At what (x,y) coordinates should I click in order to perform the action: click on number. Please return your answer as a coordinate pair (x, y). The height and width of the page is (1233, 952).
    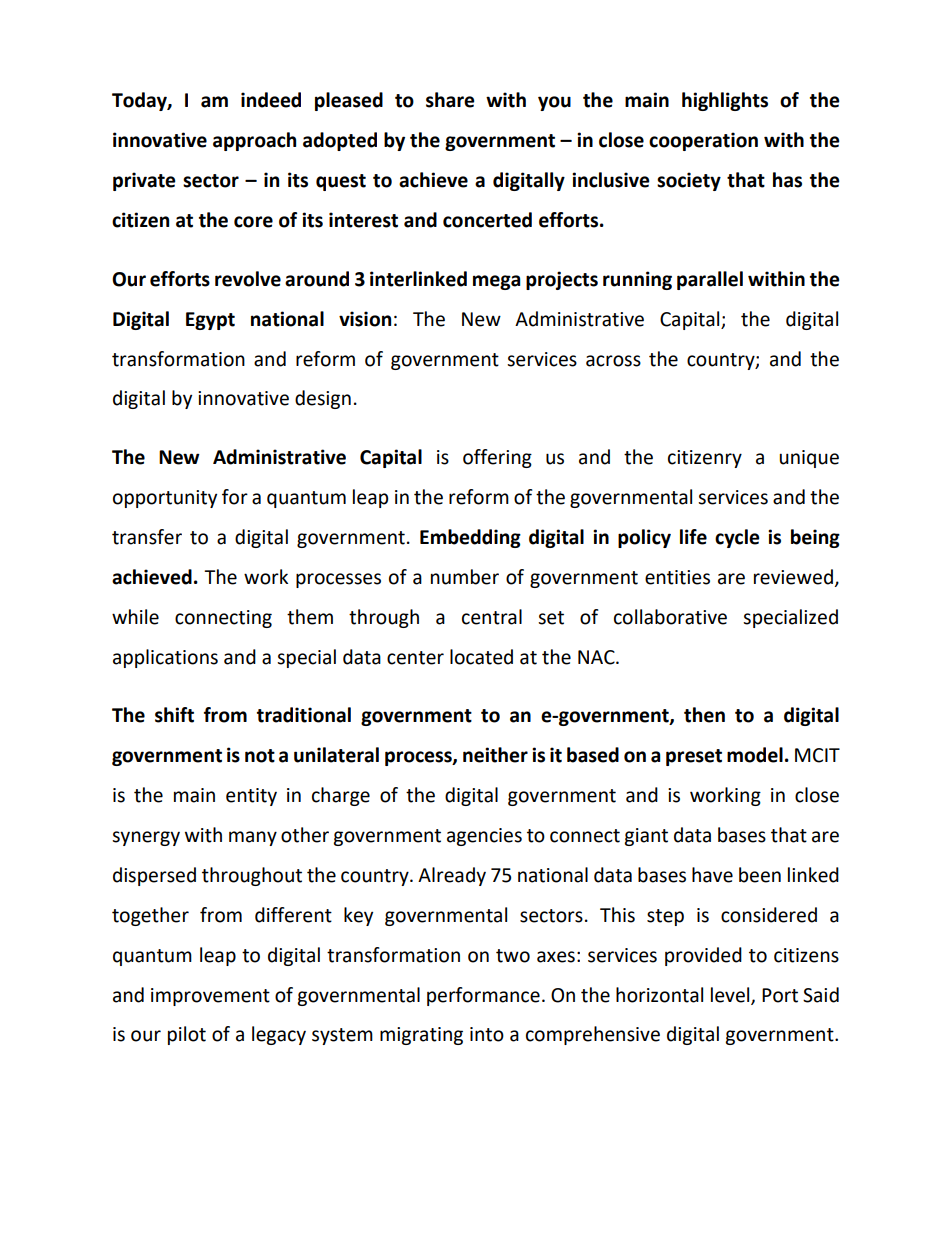
    Looking at the image, I should click on (465, 577).
